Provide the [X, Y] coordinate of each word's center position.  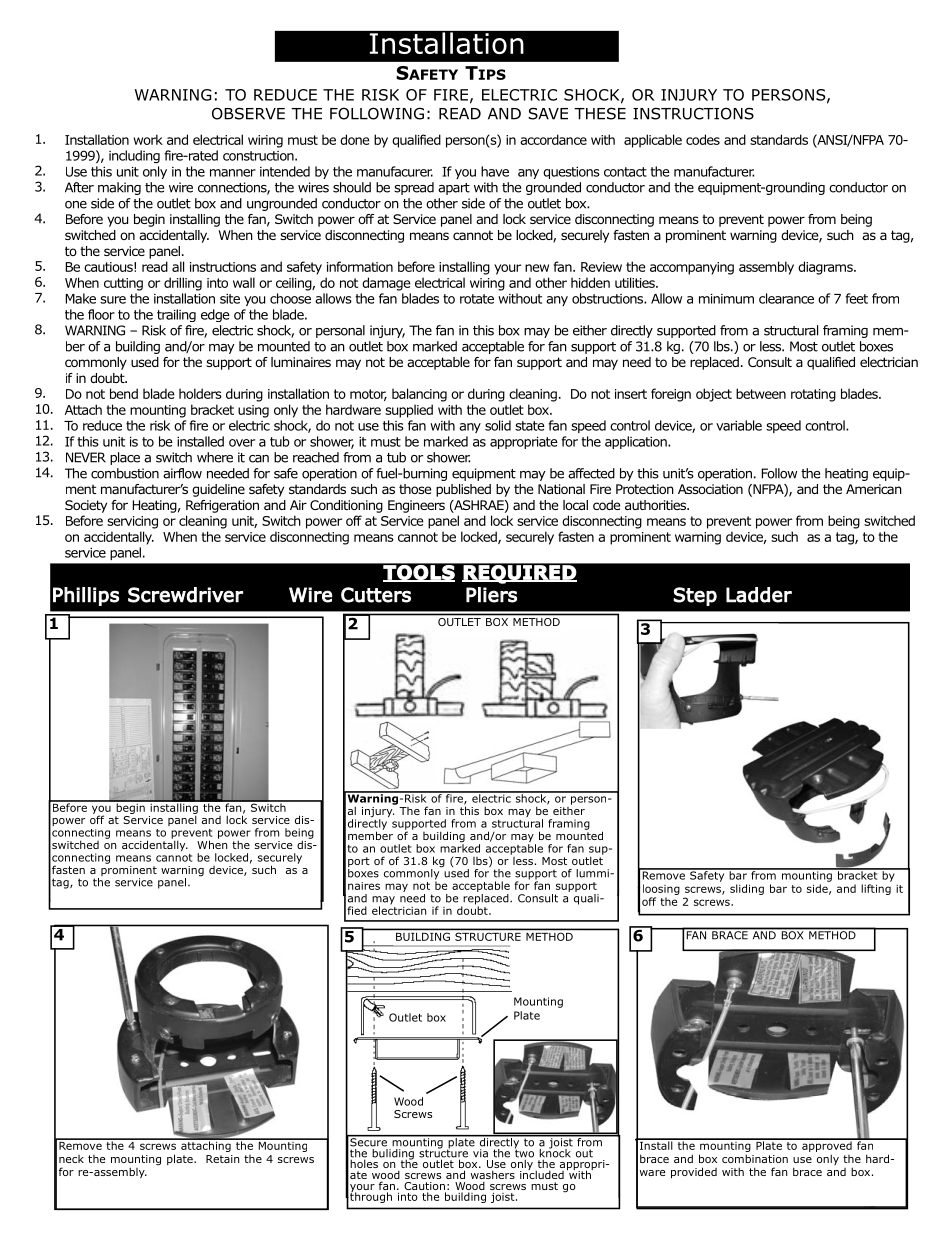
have [495, 171]
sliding [747, 889]
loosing [661, 889]
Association [710, 489]
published [463, 490]
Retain [223, 1159]
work [148, 139]
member [370, 834]
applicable [653, 141]
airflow [182, 473]
